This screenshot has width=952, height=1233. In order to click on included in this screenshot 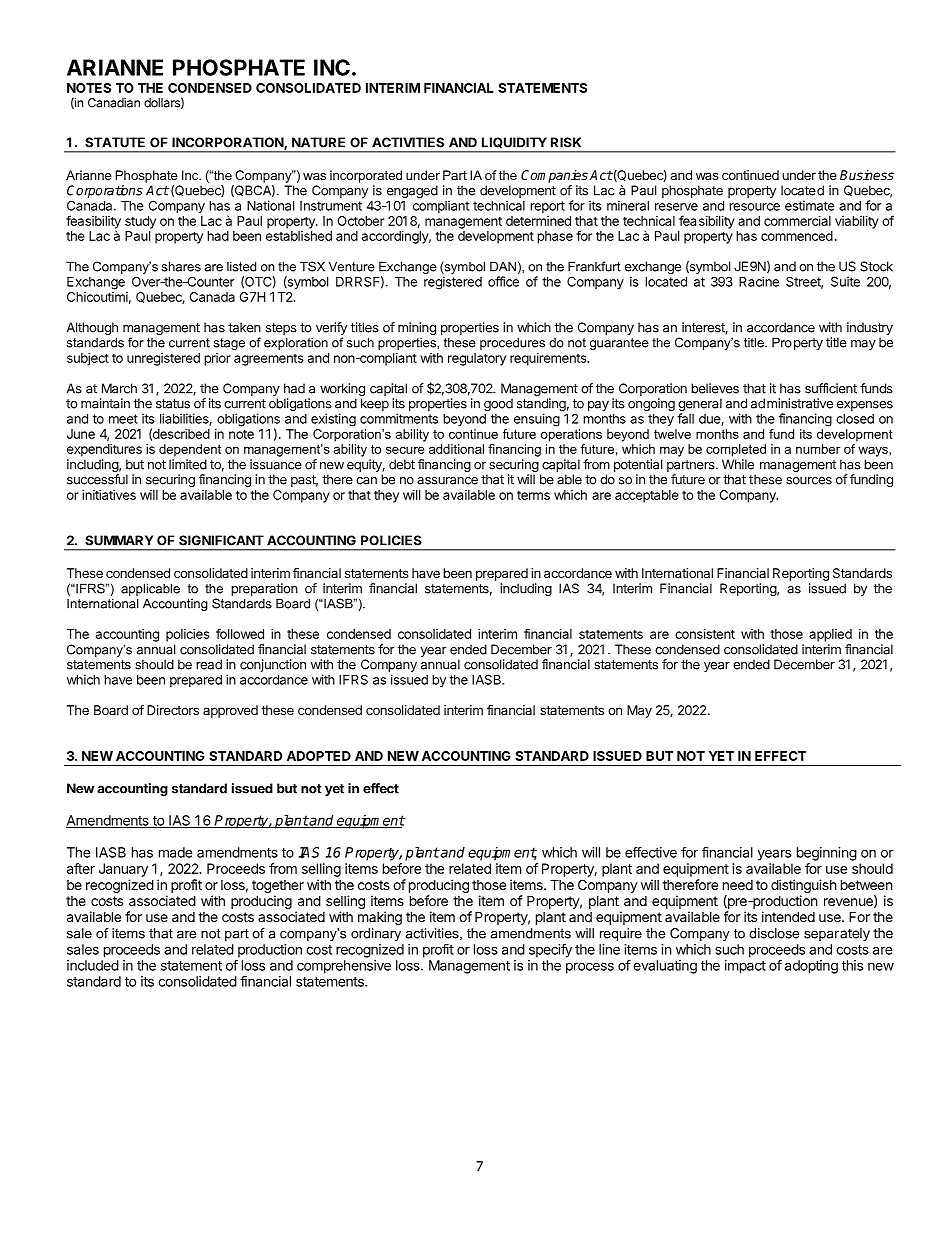, I will do `click(93, 965)`.
